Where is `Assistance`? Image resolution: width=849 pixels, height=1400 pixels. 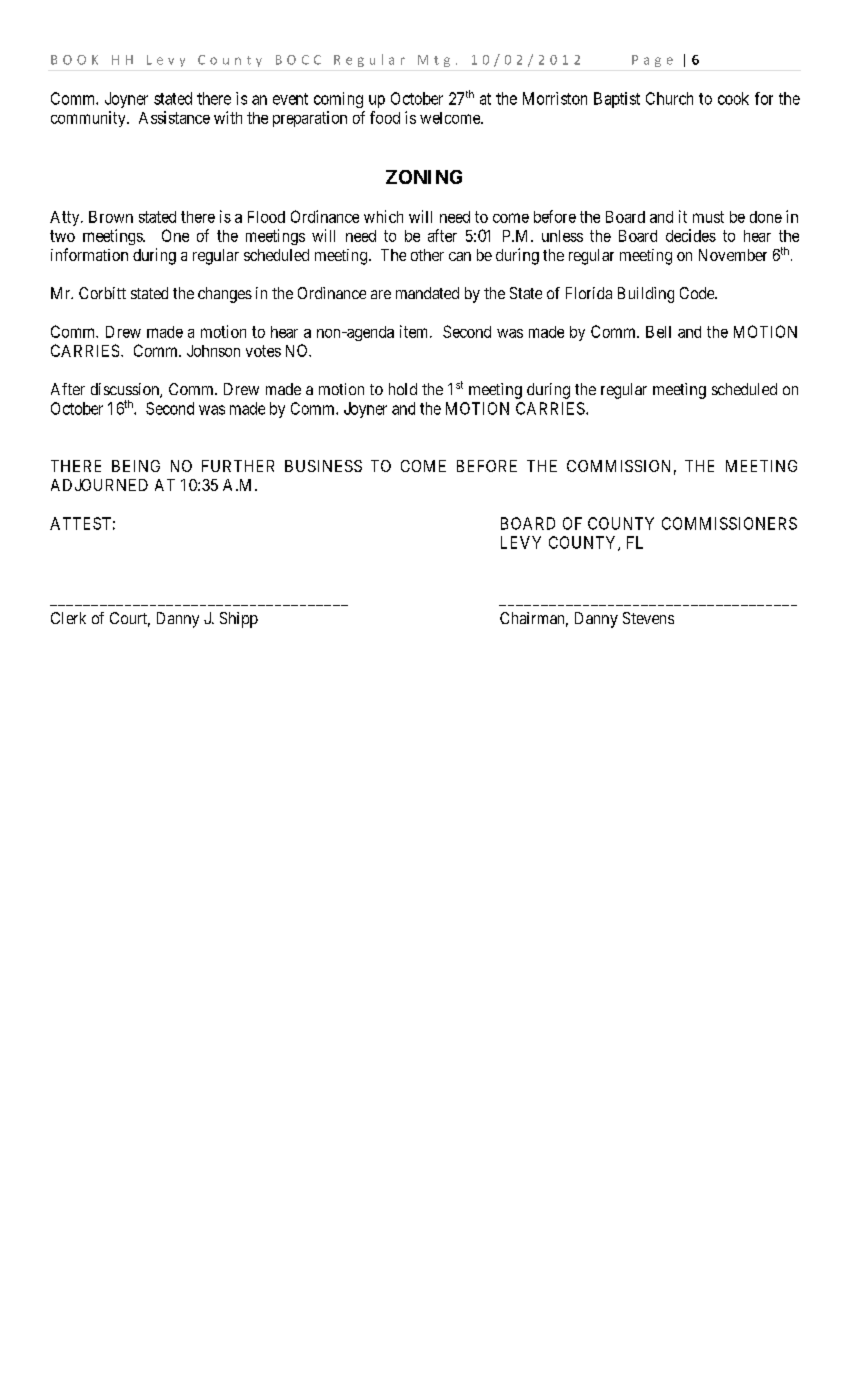
Assistance is located at coordinates (174, 117).
